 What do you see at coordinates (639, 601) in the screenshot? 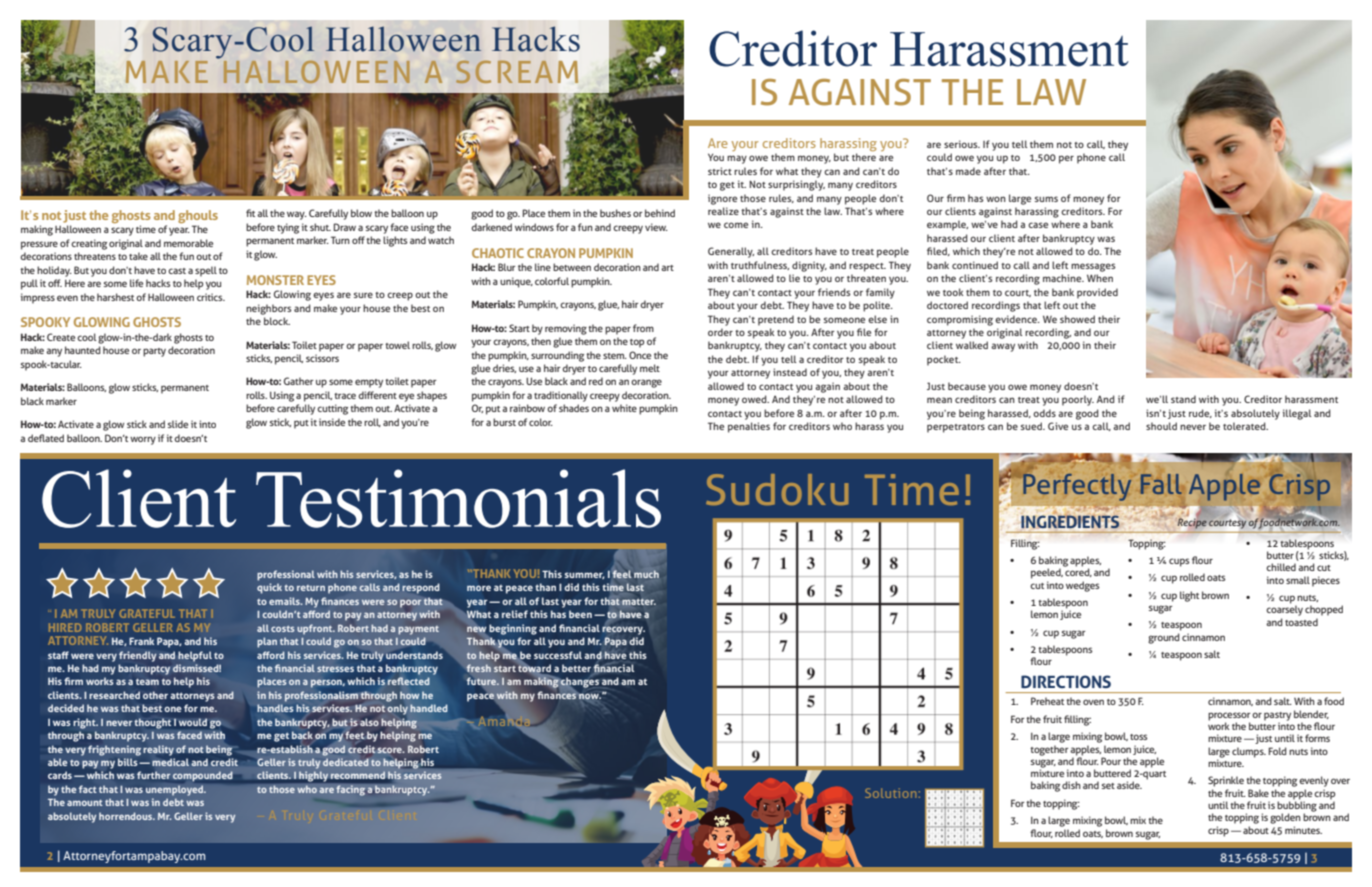
I see `matter` at bounding box center [639, 601].
